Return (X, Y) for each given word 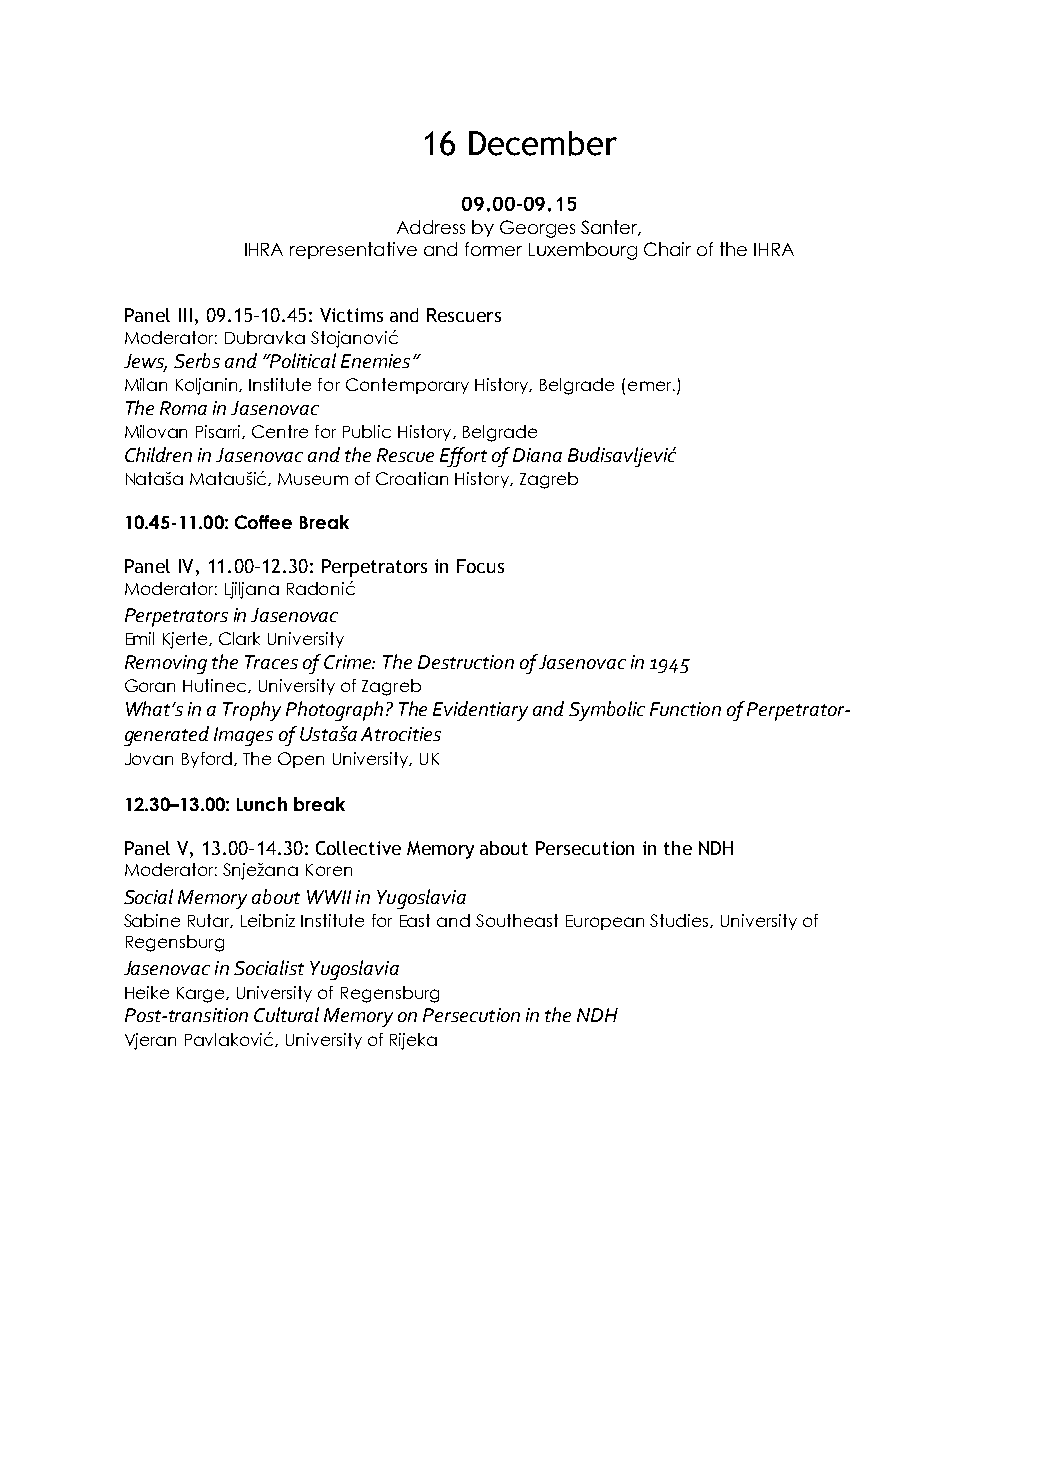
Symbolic (607, 711)
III (185, 315)
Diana (537, 455)
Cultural (286, 1014)
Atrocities (401, 734)
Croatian (412, 478)
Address (431, 227)
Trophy (252, 711)
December (543, 143)
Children (158, 454)
